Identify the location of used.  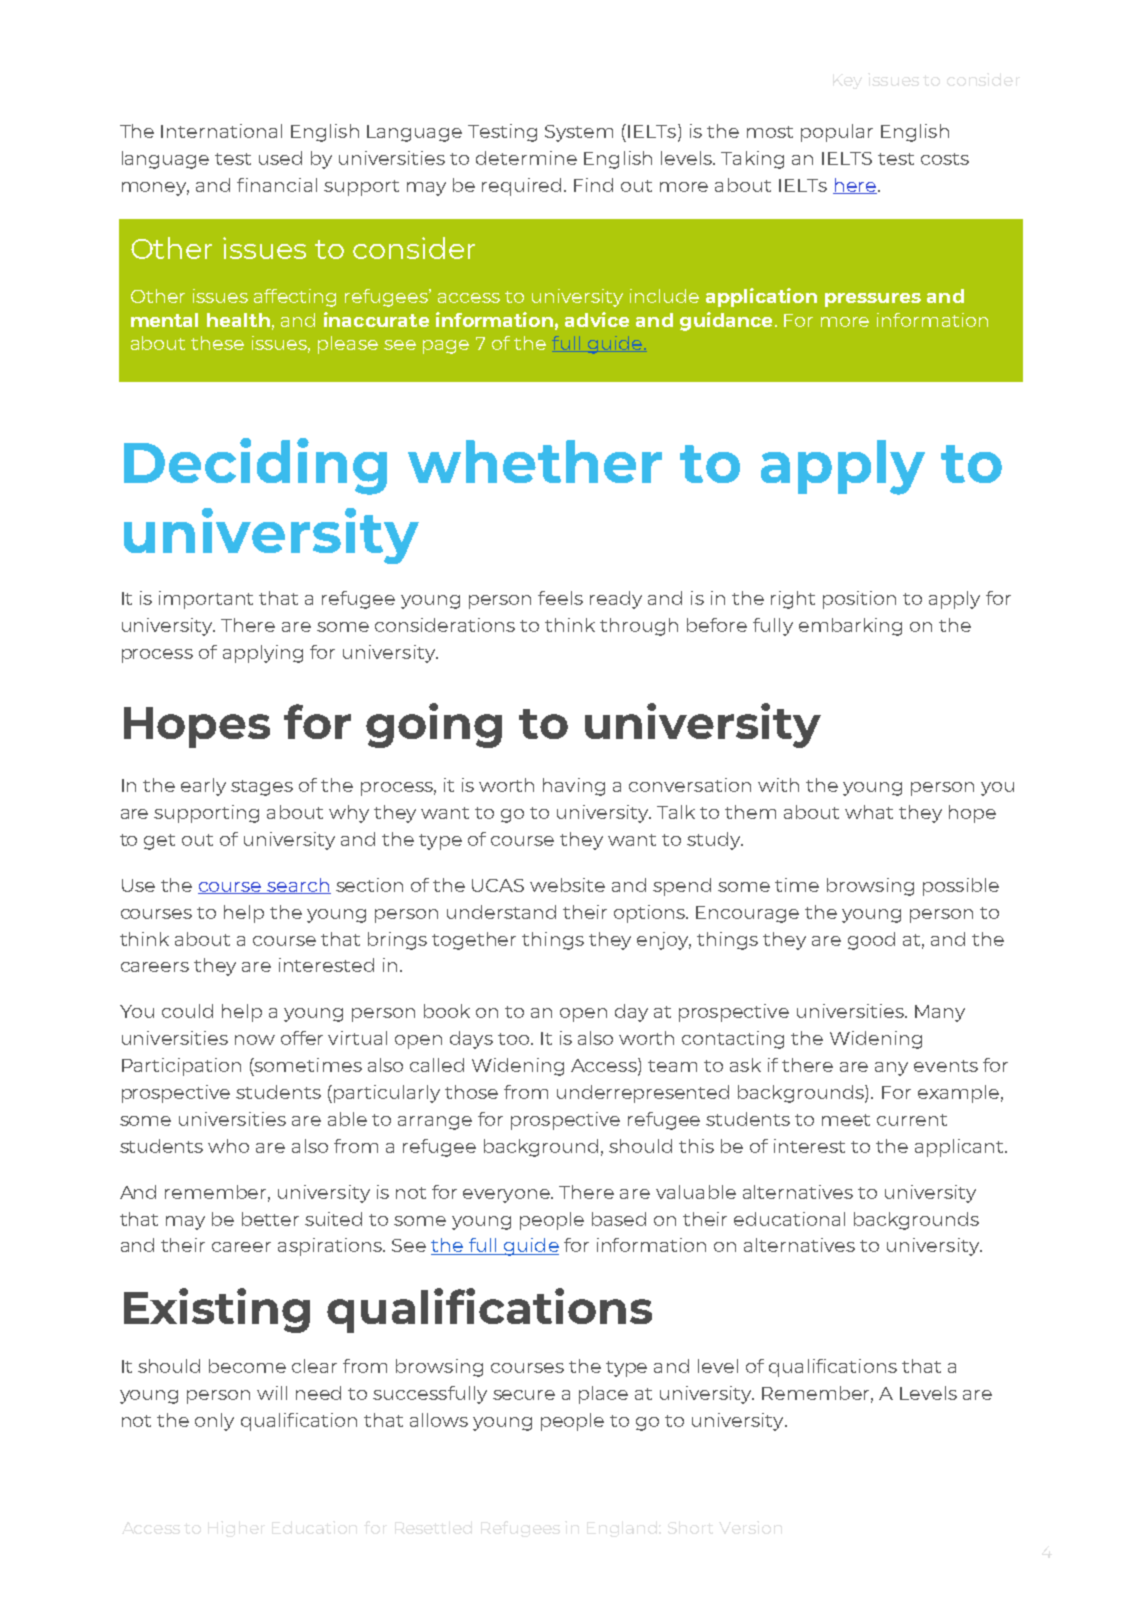
(280, 158).
